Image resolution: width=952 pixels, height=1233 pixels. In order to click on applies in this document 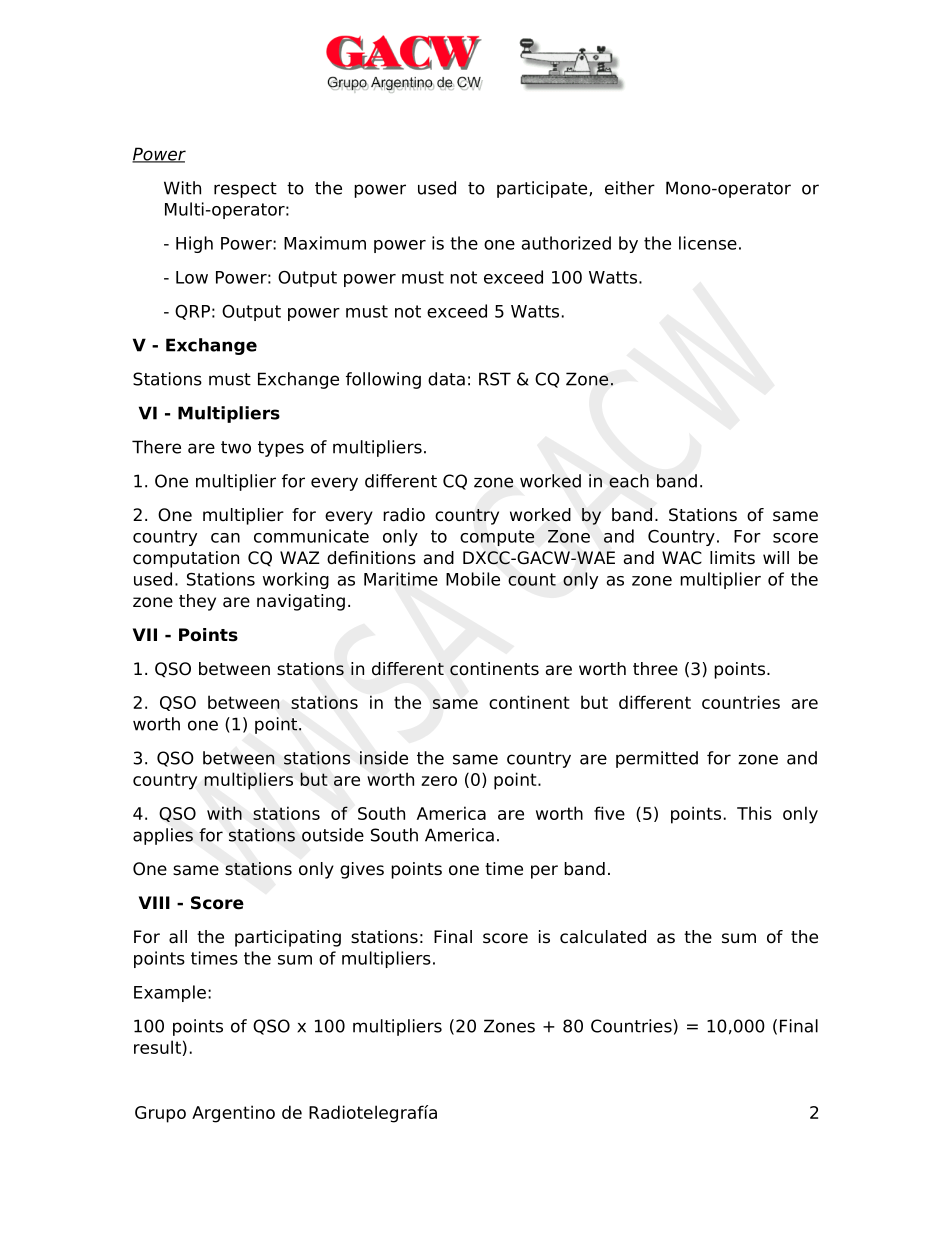, I will do `click(163, 836)`.
